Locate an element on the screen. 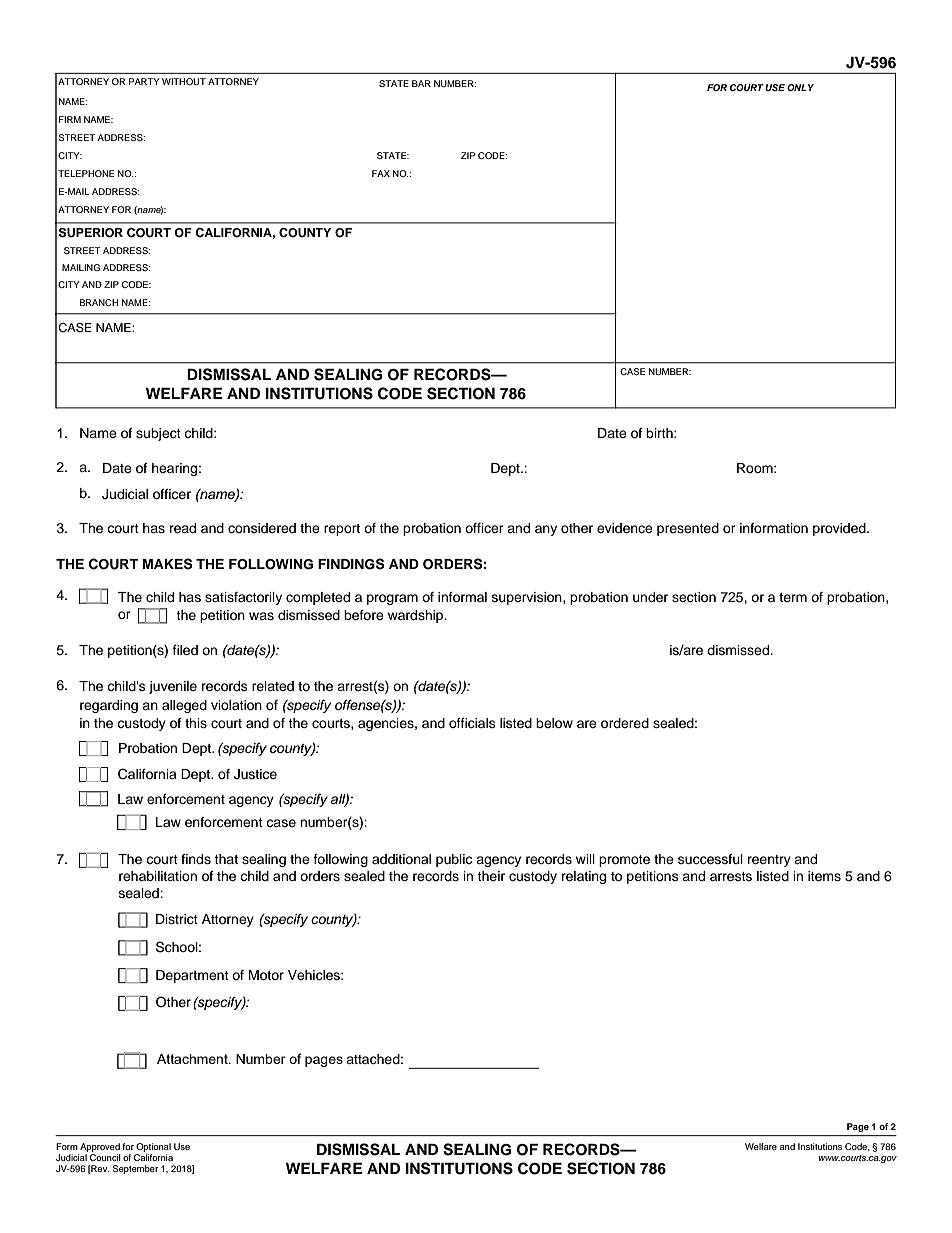 This screenshot has width=952, height=1233. subject is located at coordinates (158, 434).
